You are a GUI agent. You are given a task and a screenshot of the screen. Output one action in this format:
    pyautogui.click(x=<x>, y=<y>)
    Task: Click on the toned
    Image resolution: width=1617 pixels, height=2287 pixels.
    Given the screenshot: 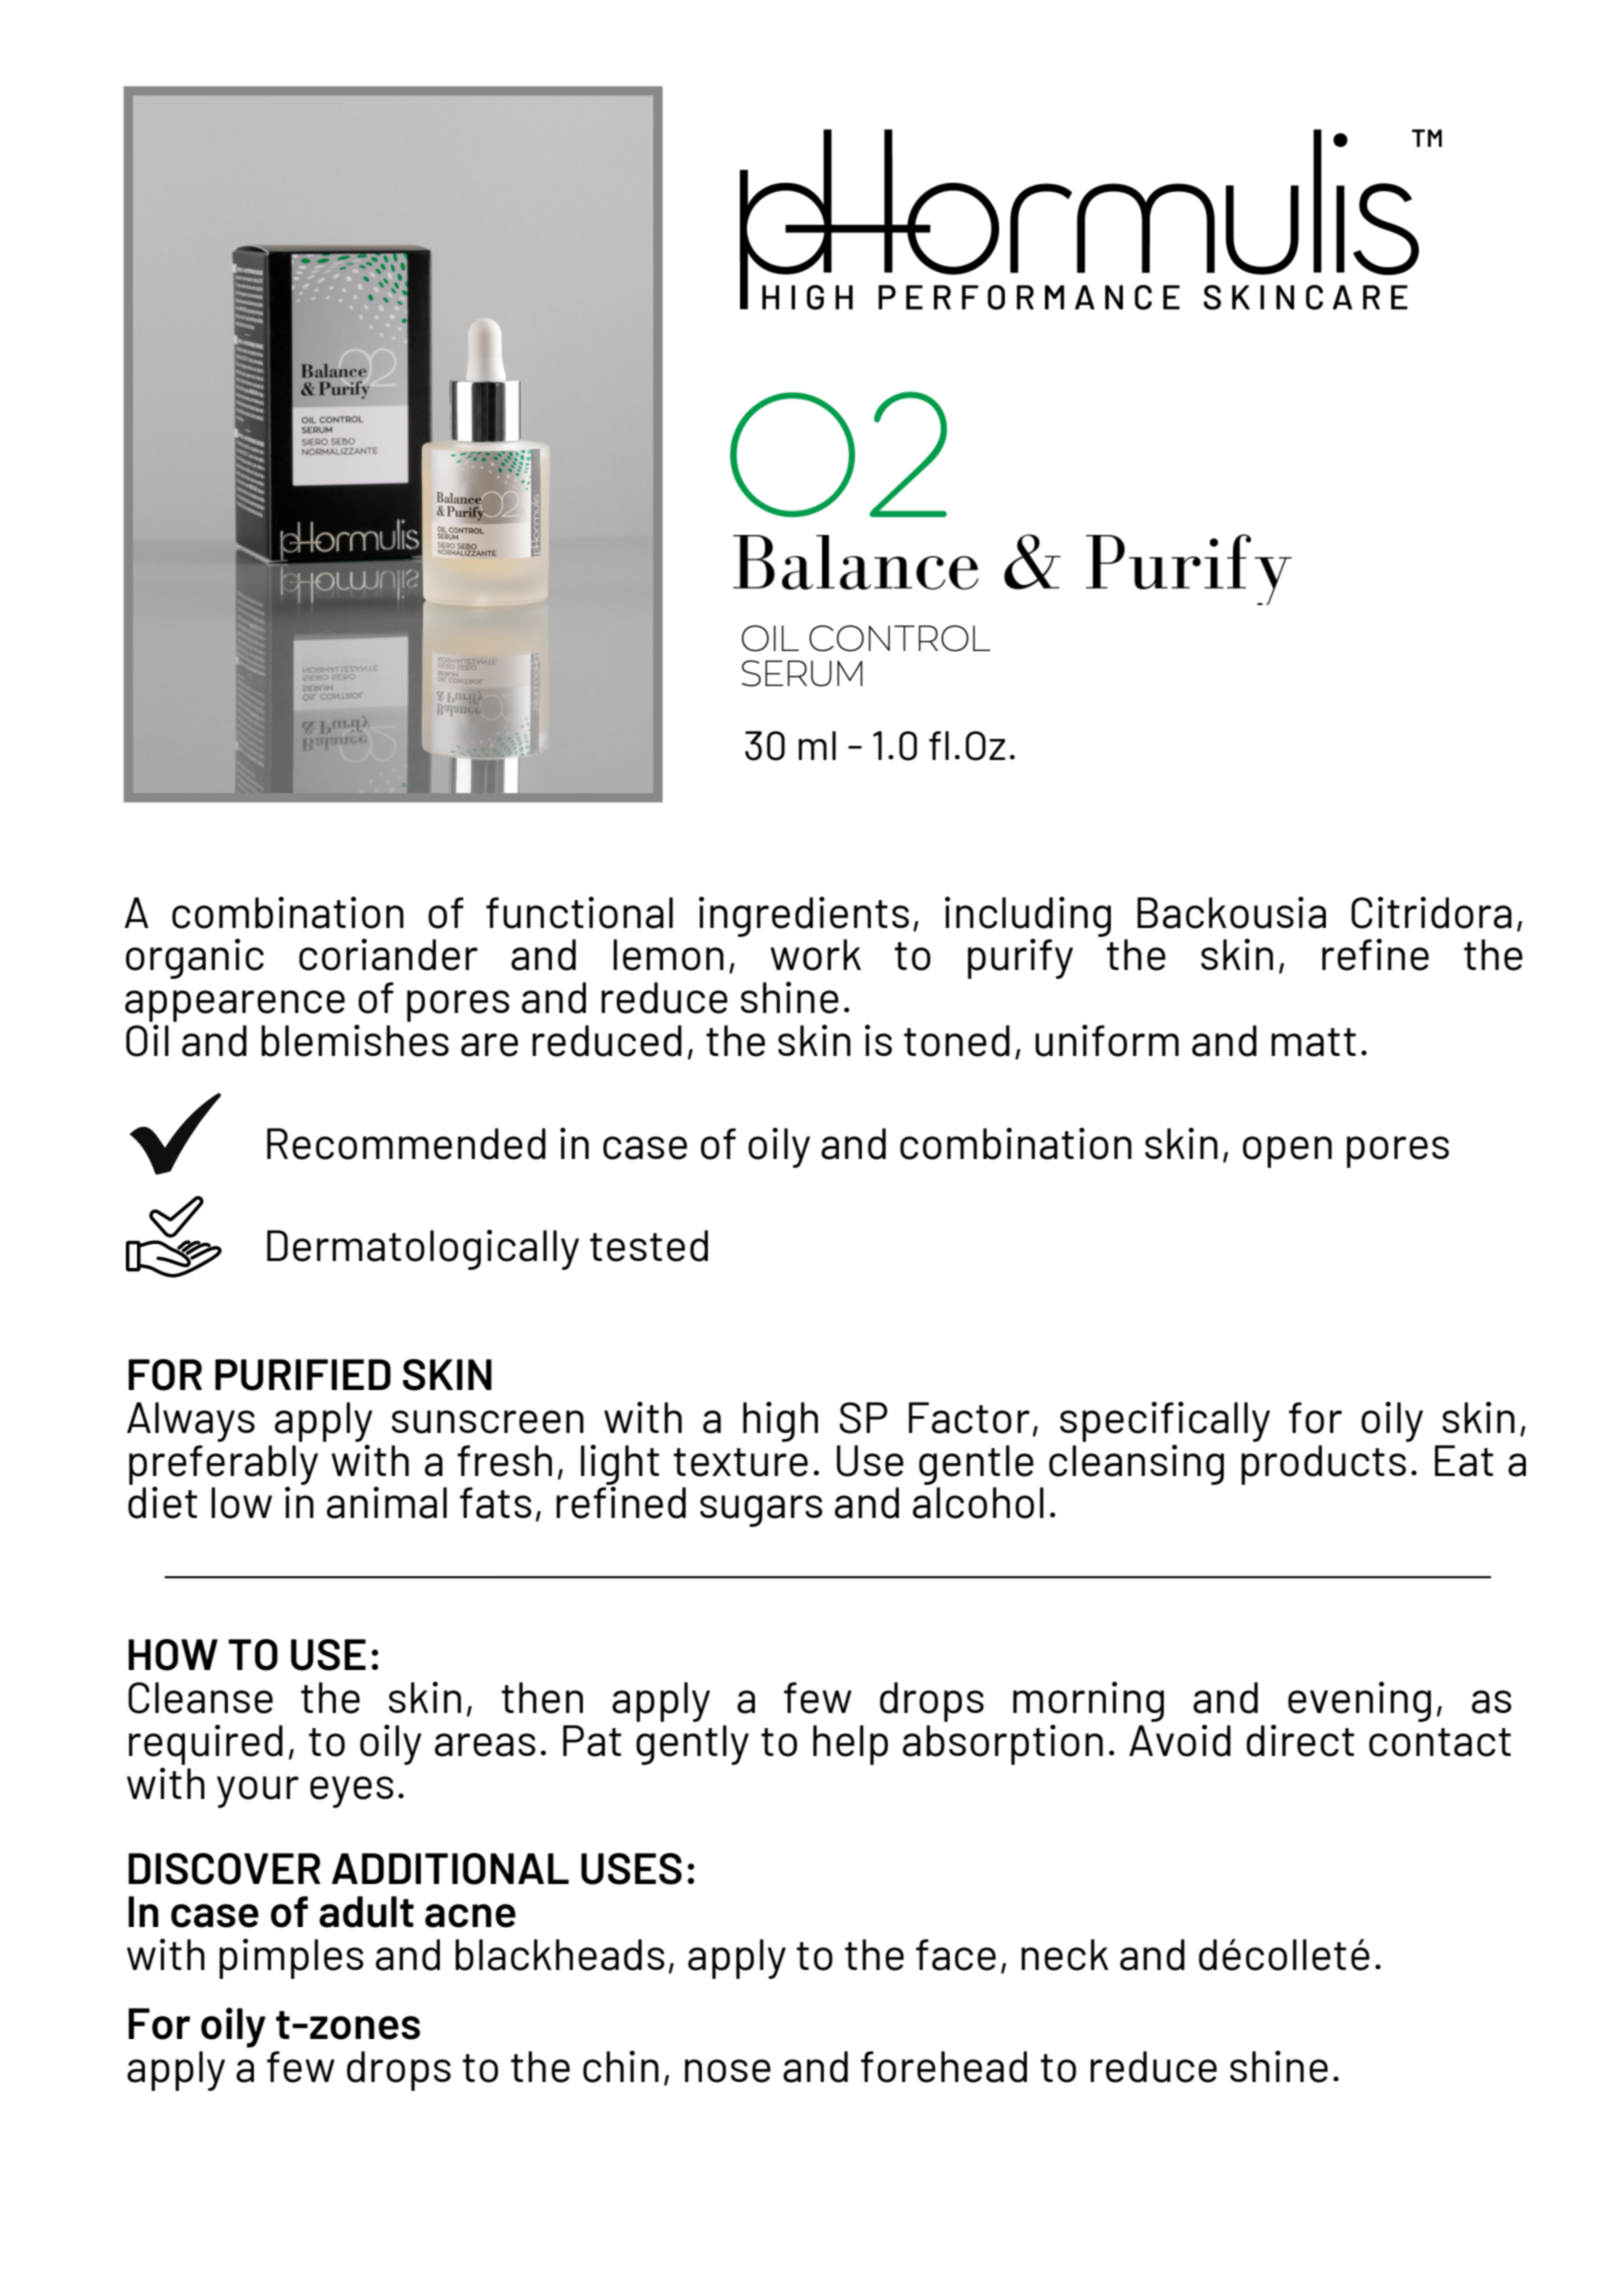 What is the action you would take?
    pyautogui.click(x=957, y=1041)
